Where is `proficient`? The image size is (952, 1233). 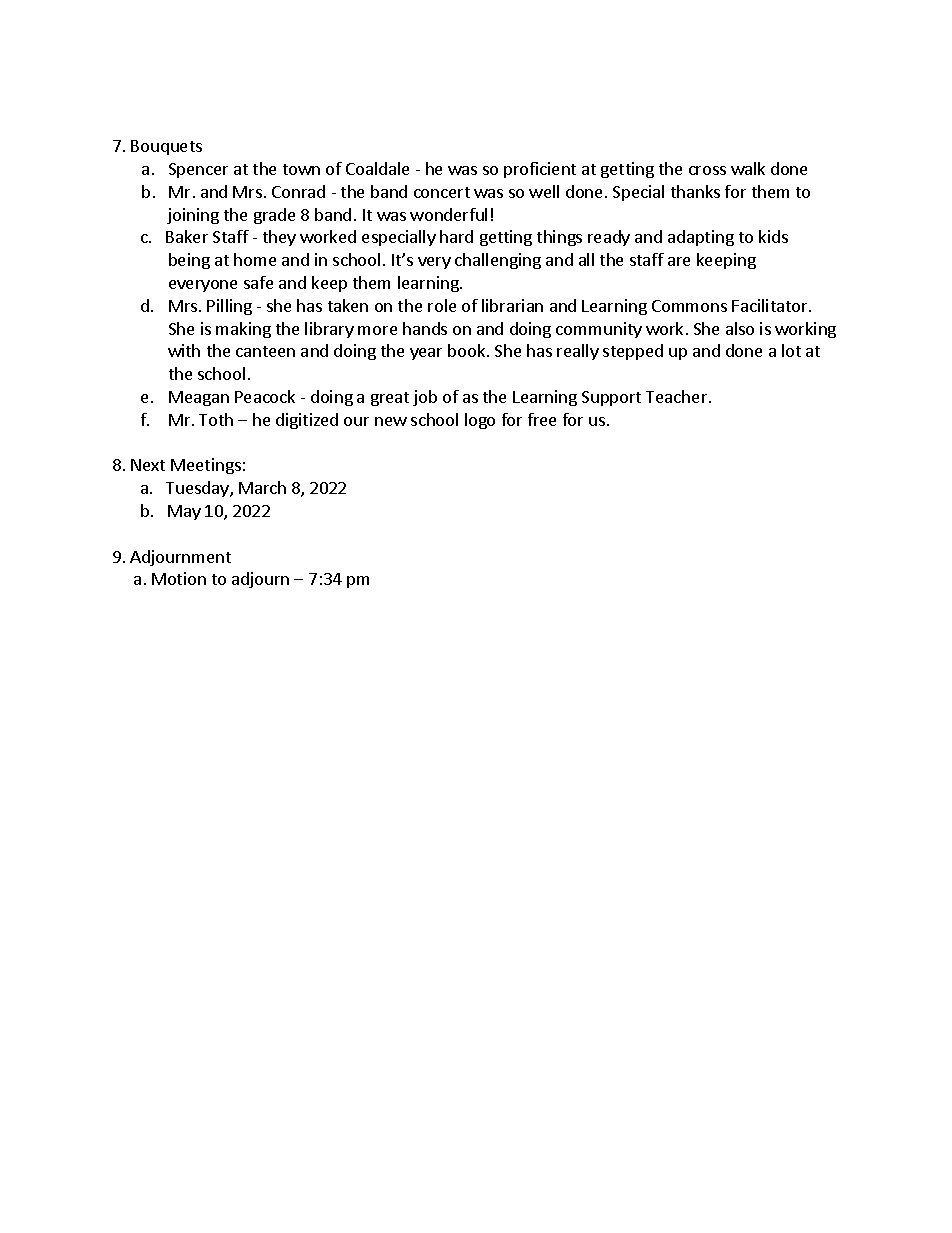
proficient is located at coordinates (540, 170).
